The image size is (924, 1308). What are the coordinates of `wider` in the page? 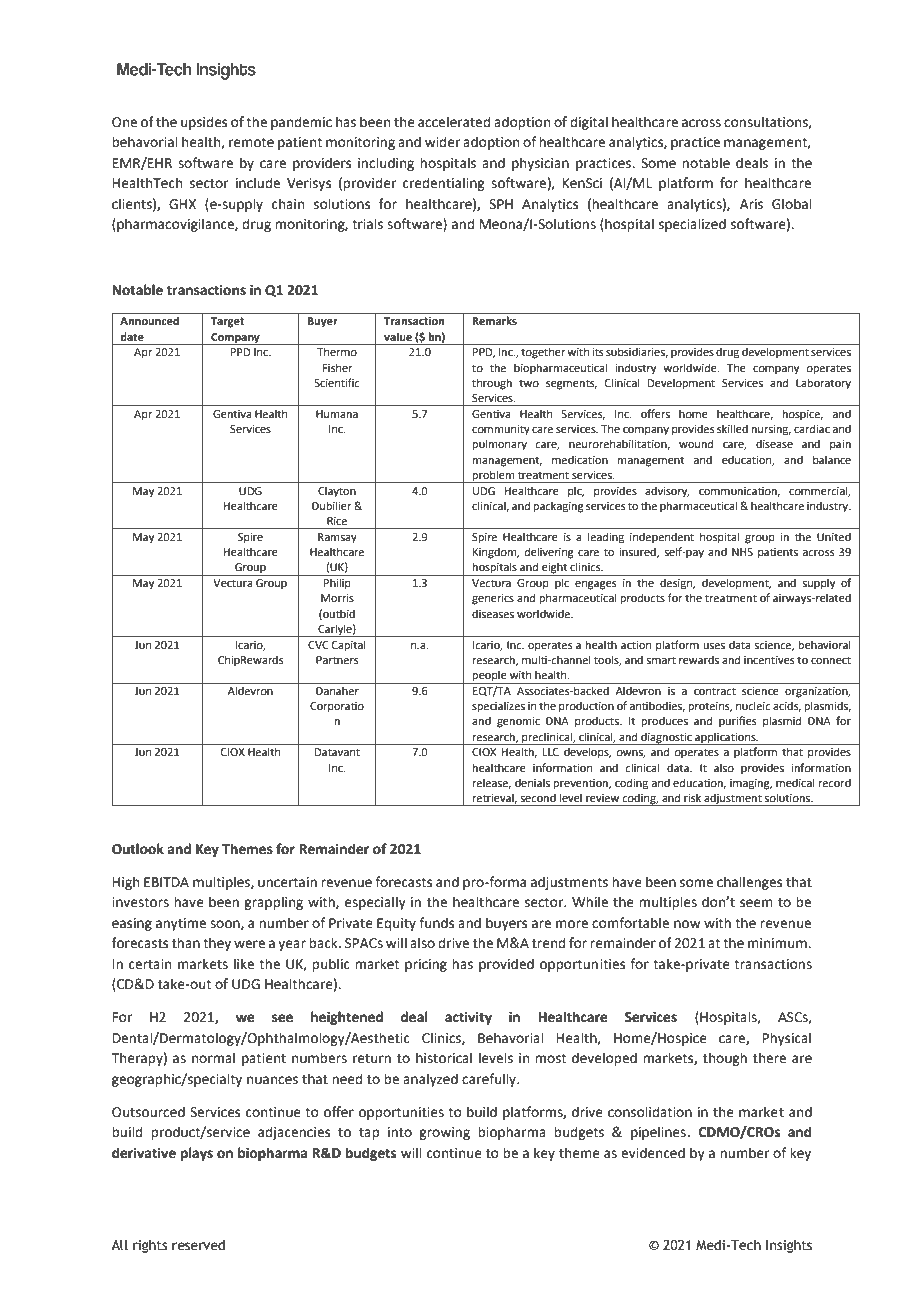 It's located at (442, 142).
